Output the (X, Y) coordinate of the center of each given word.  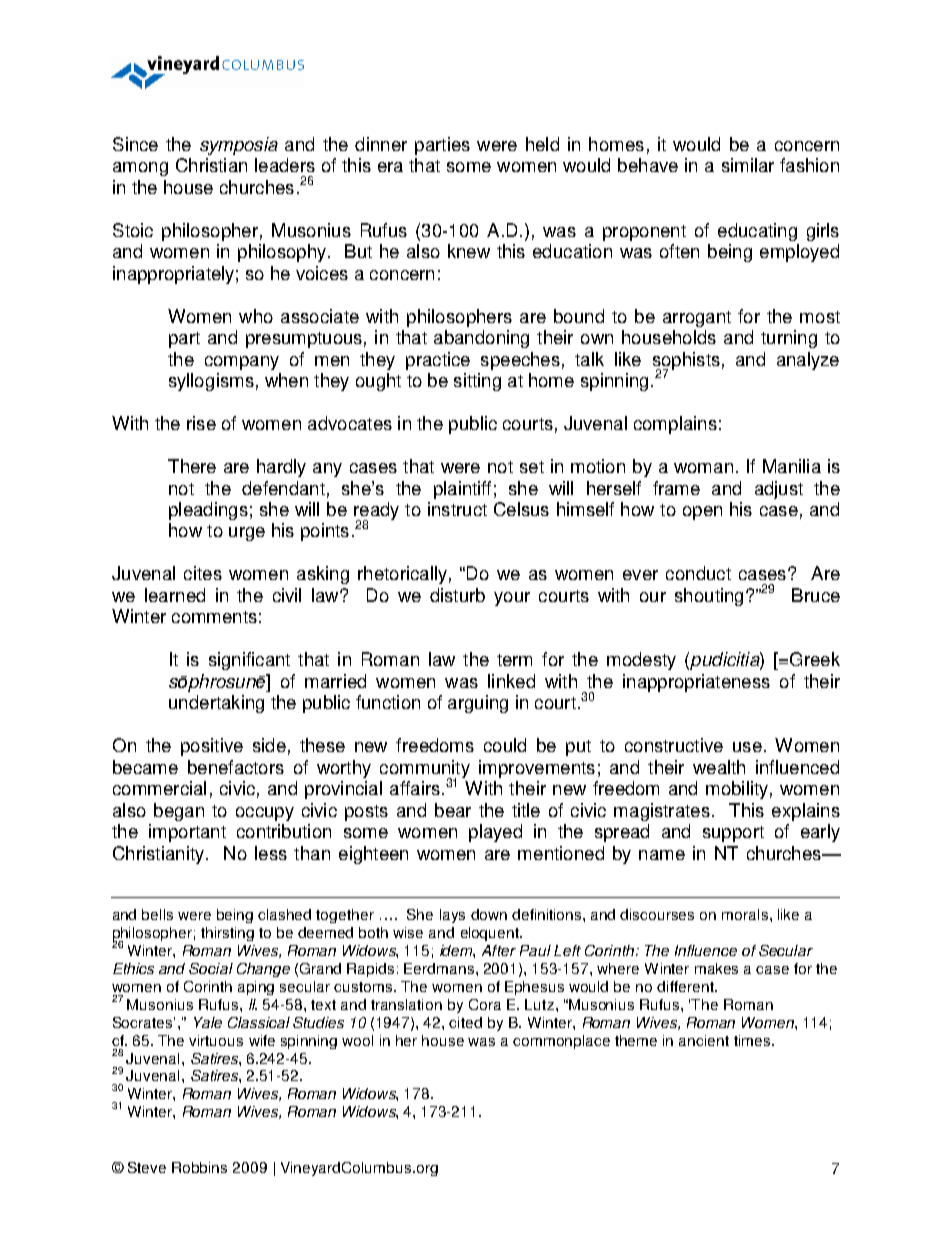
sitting (477, 382)
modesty (641, 661)
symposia (239, 146)
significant (249, 661)
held (542, 144)
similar (748, 165)
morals (745, 914)
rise (201, 423)
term (514, 660)
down (489, 914)
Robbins (199, 1167)
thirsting (227, 934)
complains (675, 425)
